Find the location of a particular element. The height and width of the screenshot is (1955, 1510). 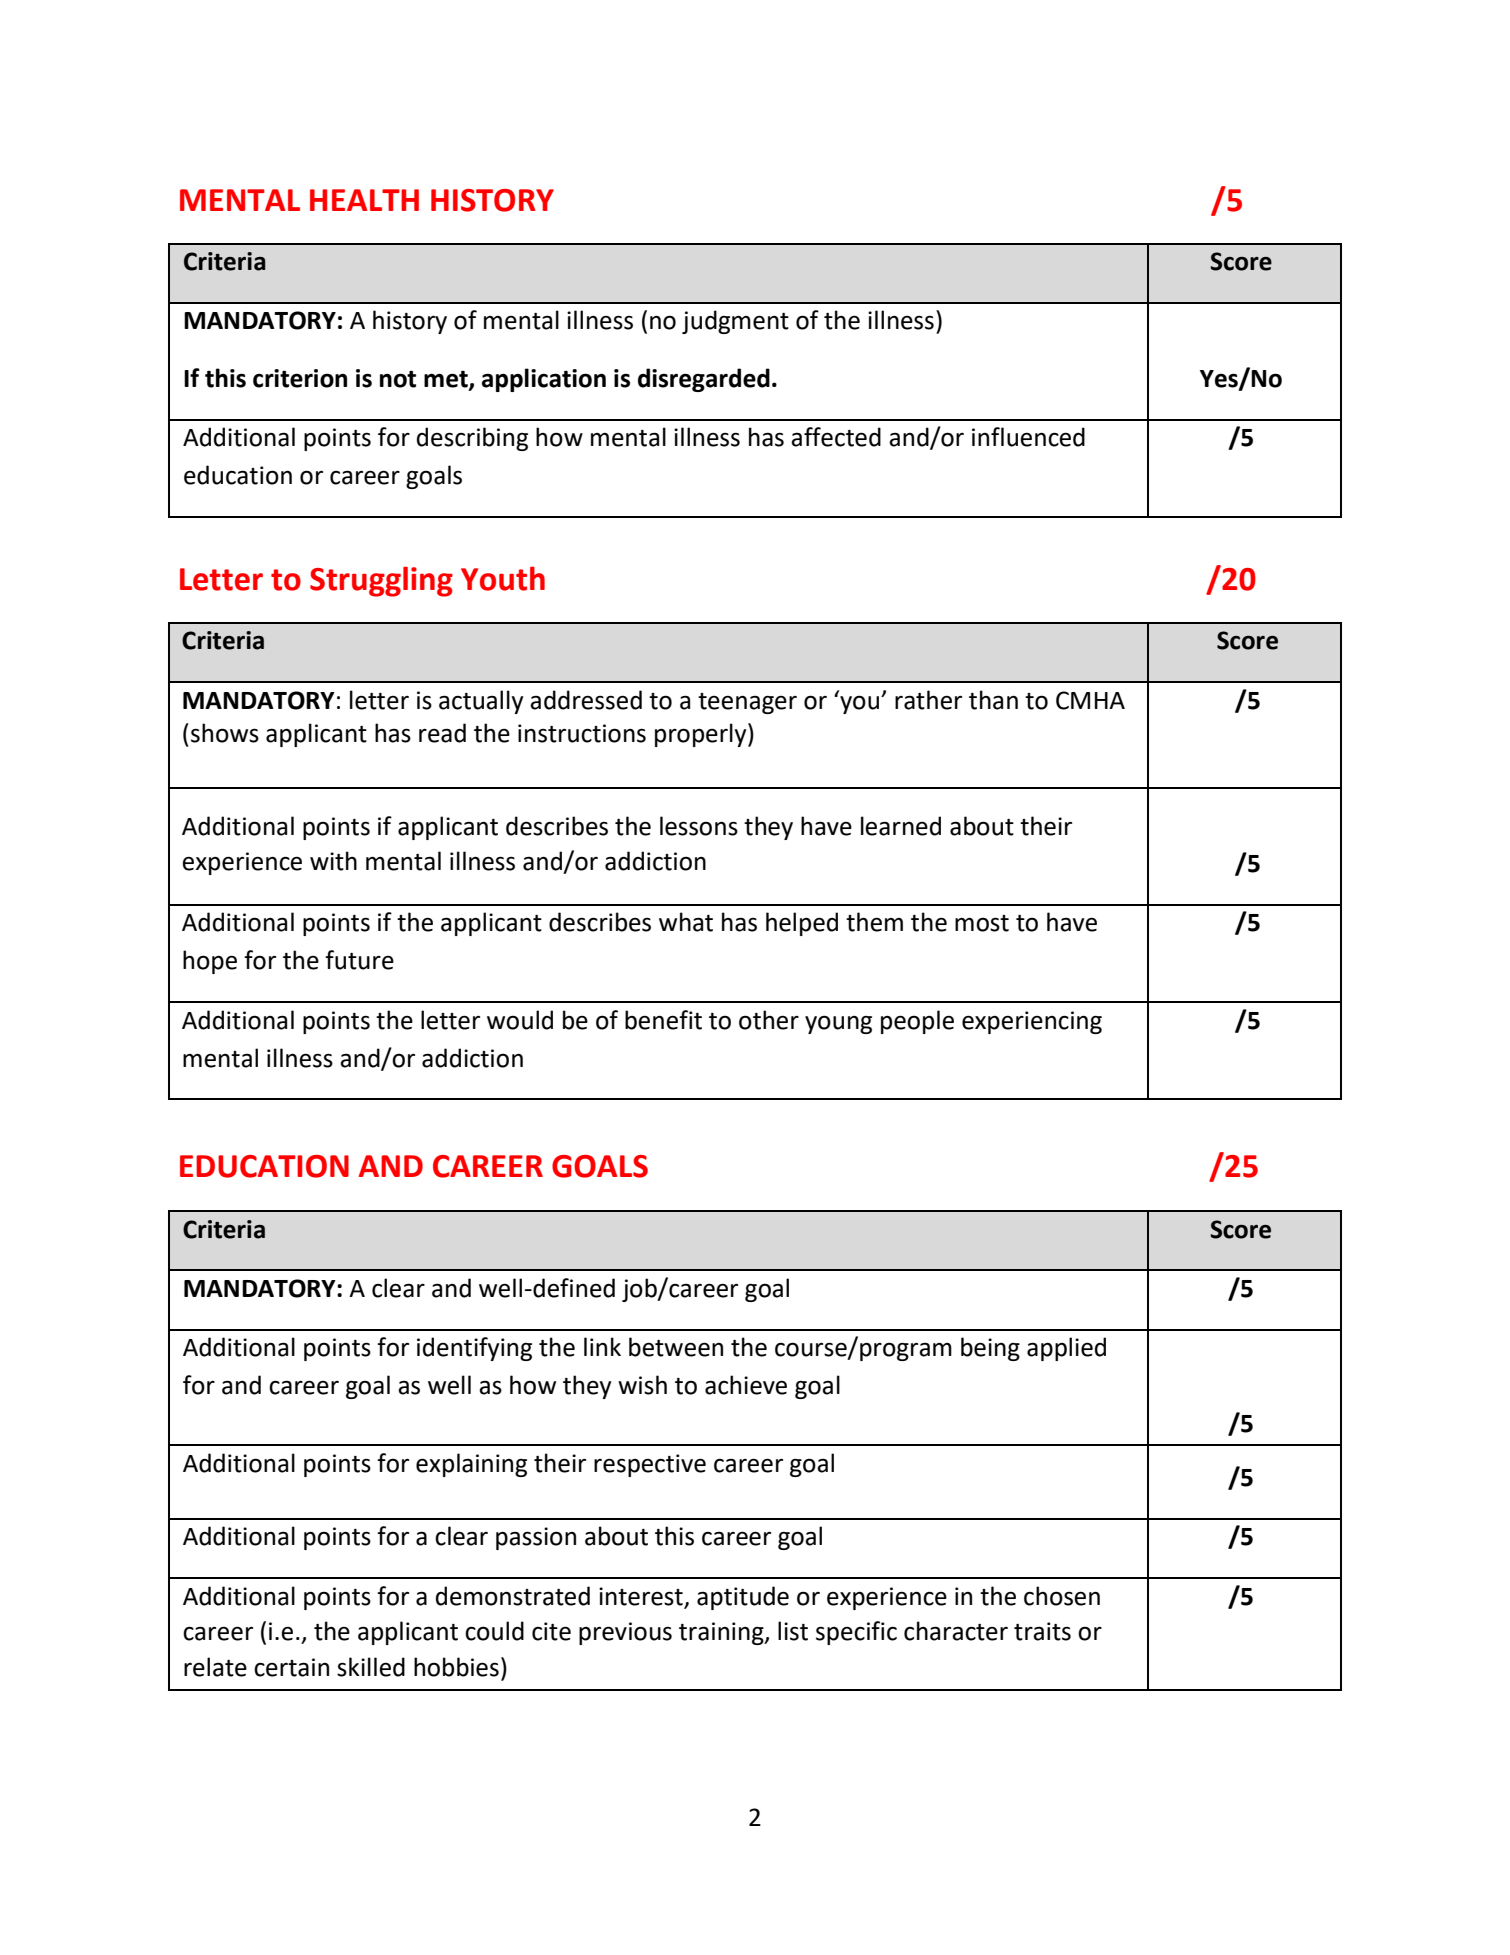

Struggling is located at coordinates (381, 581).
